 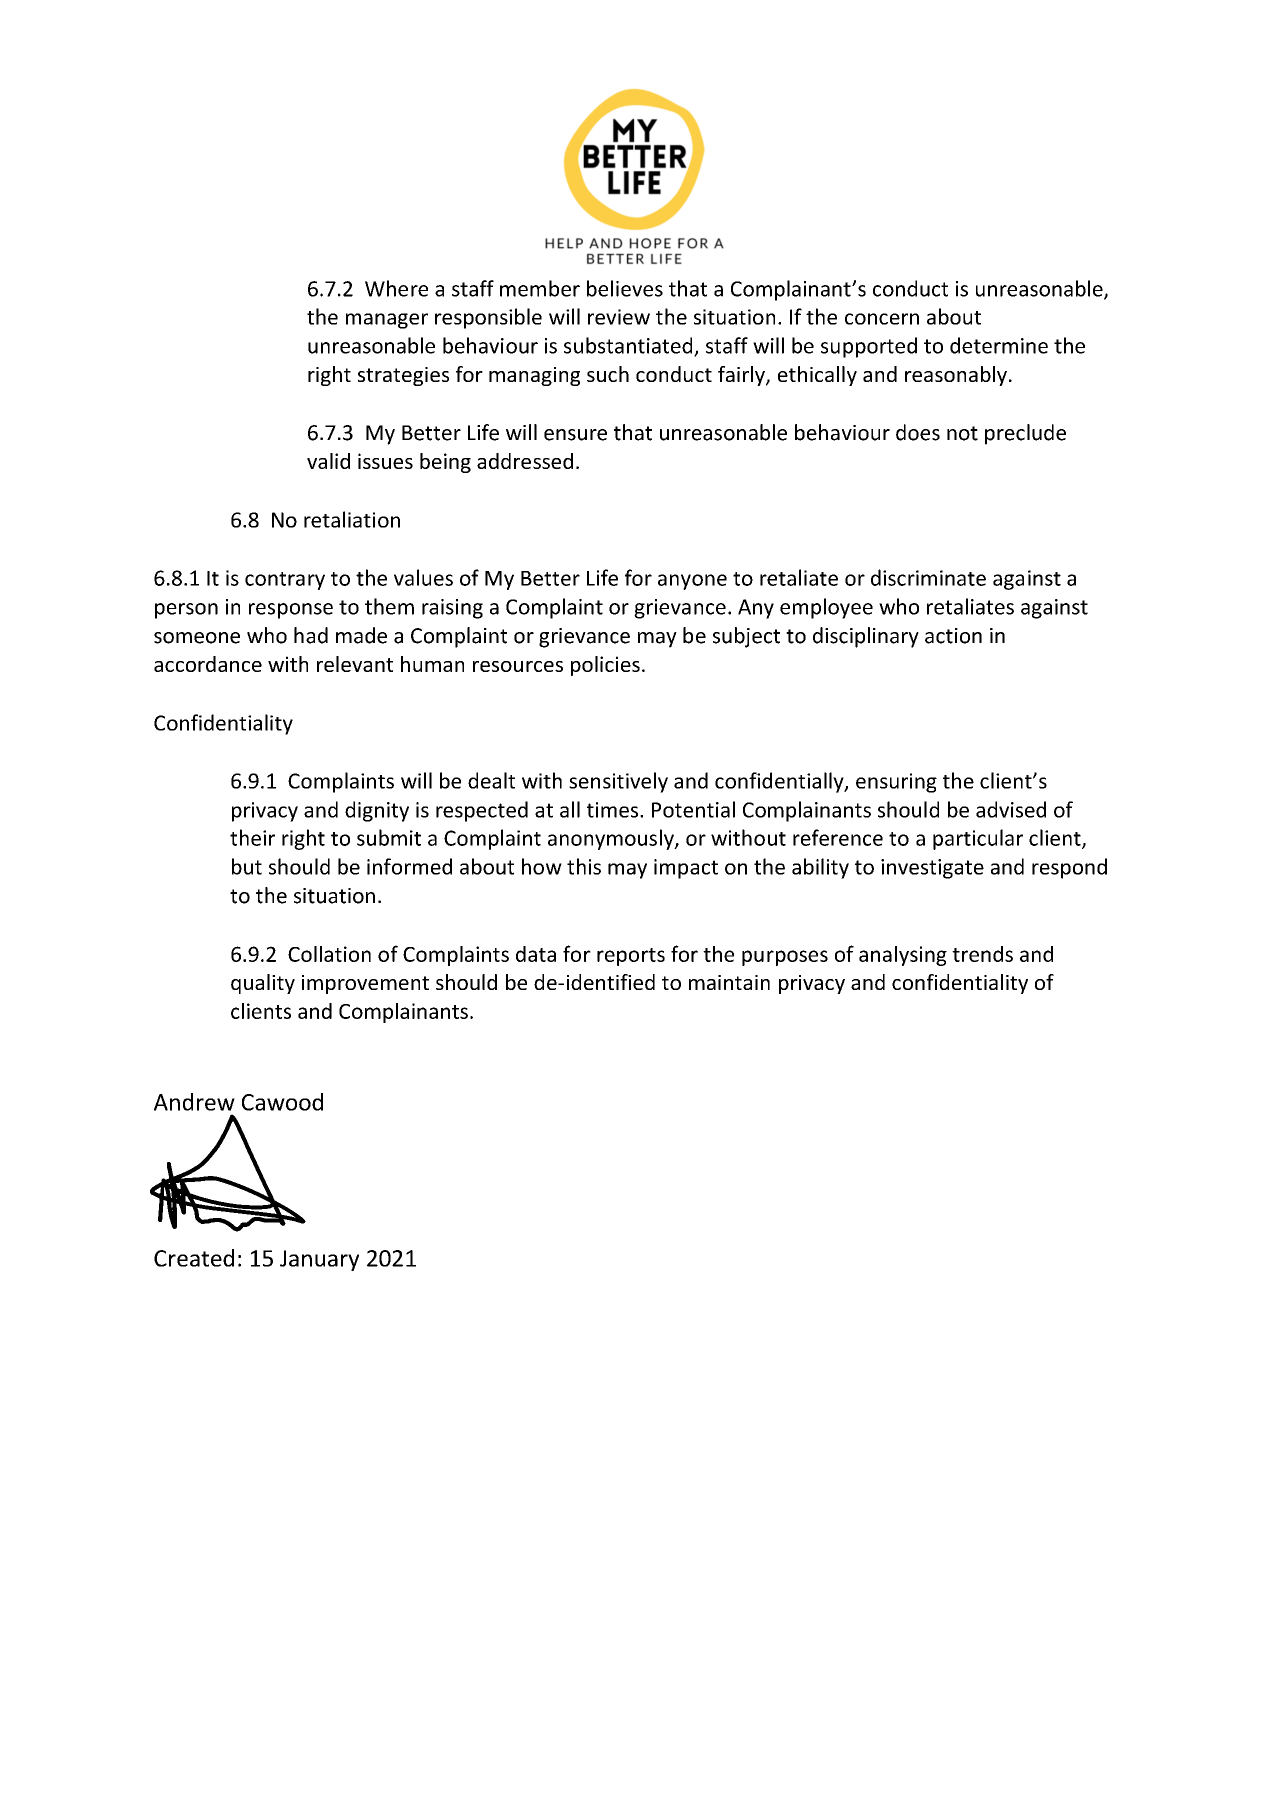 What do you see at coordinates (631, 957) in the page?
I see `reports` at bounding box center [631, 957].
